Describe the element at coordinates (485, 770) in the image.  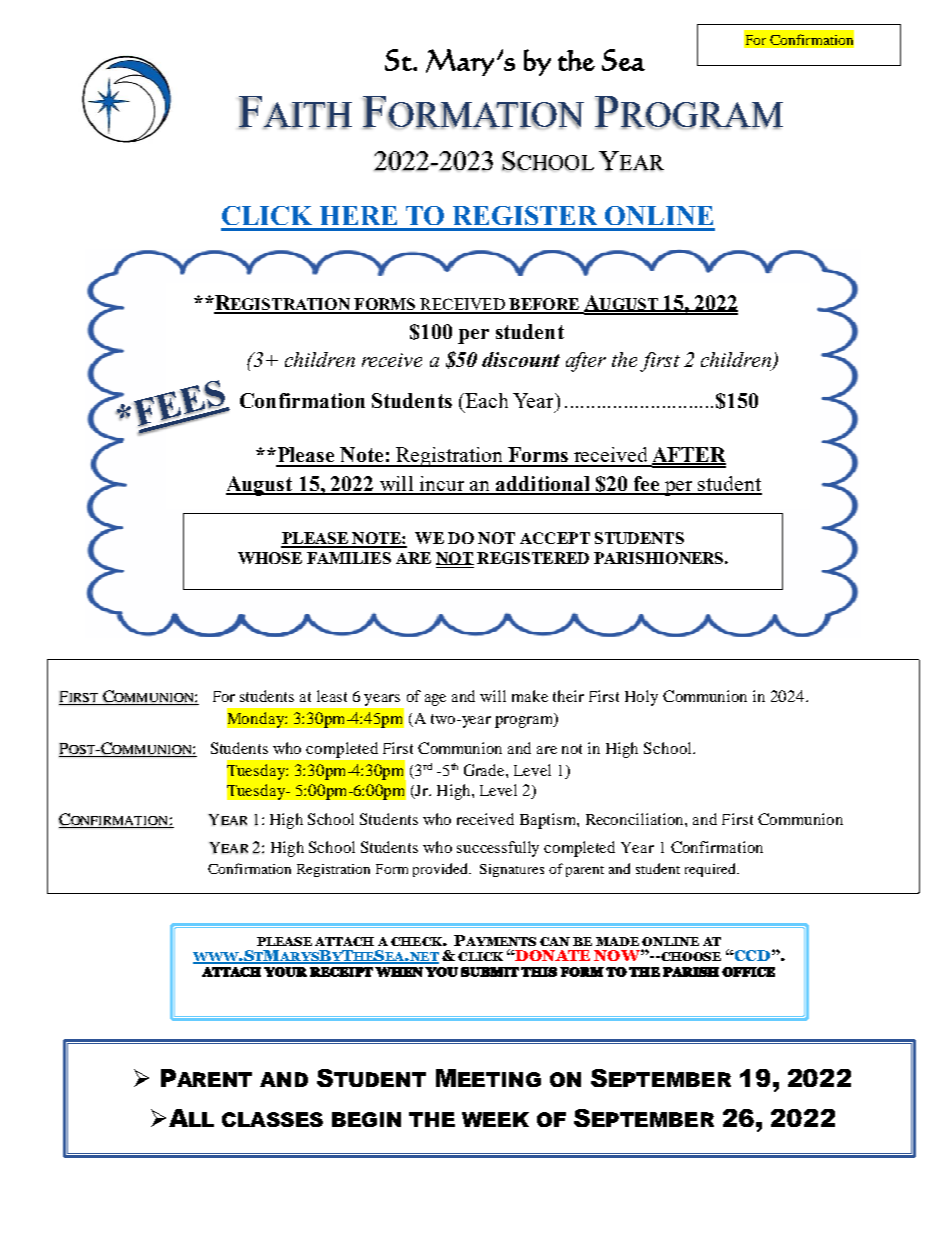
I see `Grade` at that location.
